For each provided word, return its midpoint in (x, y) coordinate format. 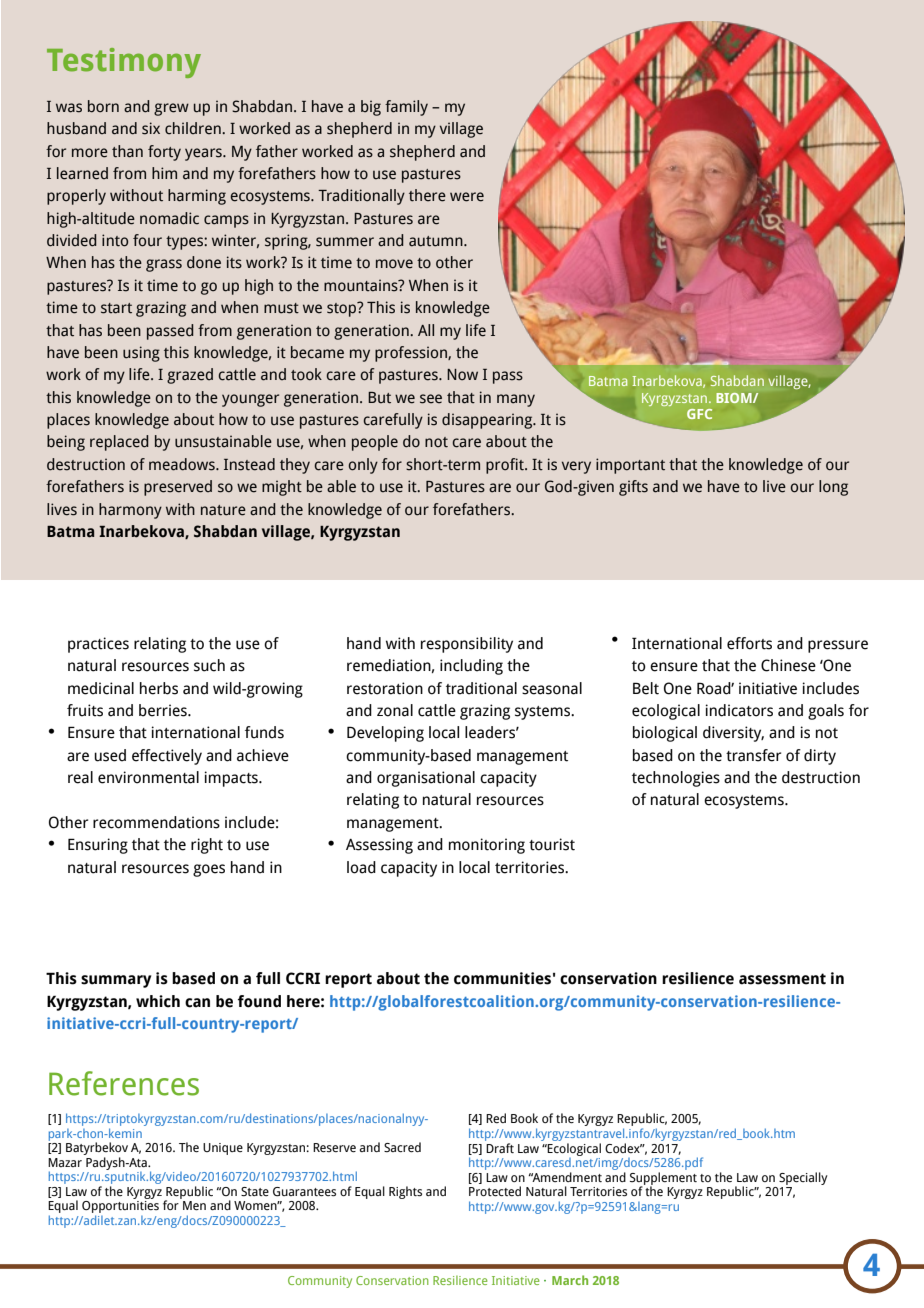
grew (171, 109)
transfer (753, 755)
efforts (749, 643)
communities (502, 978)
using (141, 354)
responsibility (467, 645)
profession (412, 354)
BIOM (735, 398)
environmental (148, 777)
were (467, 197)
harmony (130, 511)
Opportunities (120, 1208)
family (406, 108)
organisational (426, 779)
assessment (782, 979)
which (158, 1001)
